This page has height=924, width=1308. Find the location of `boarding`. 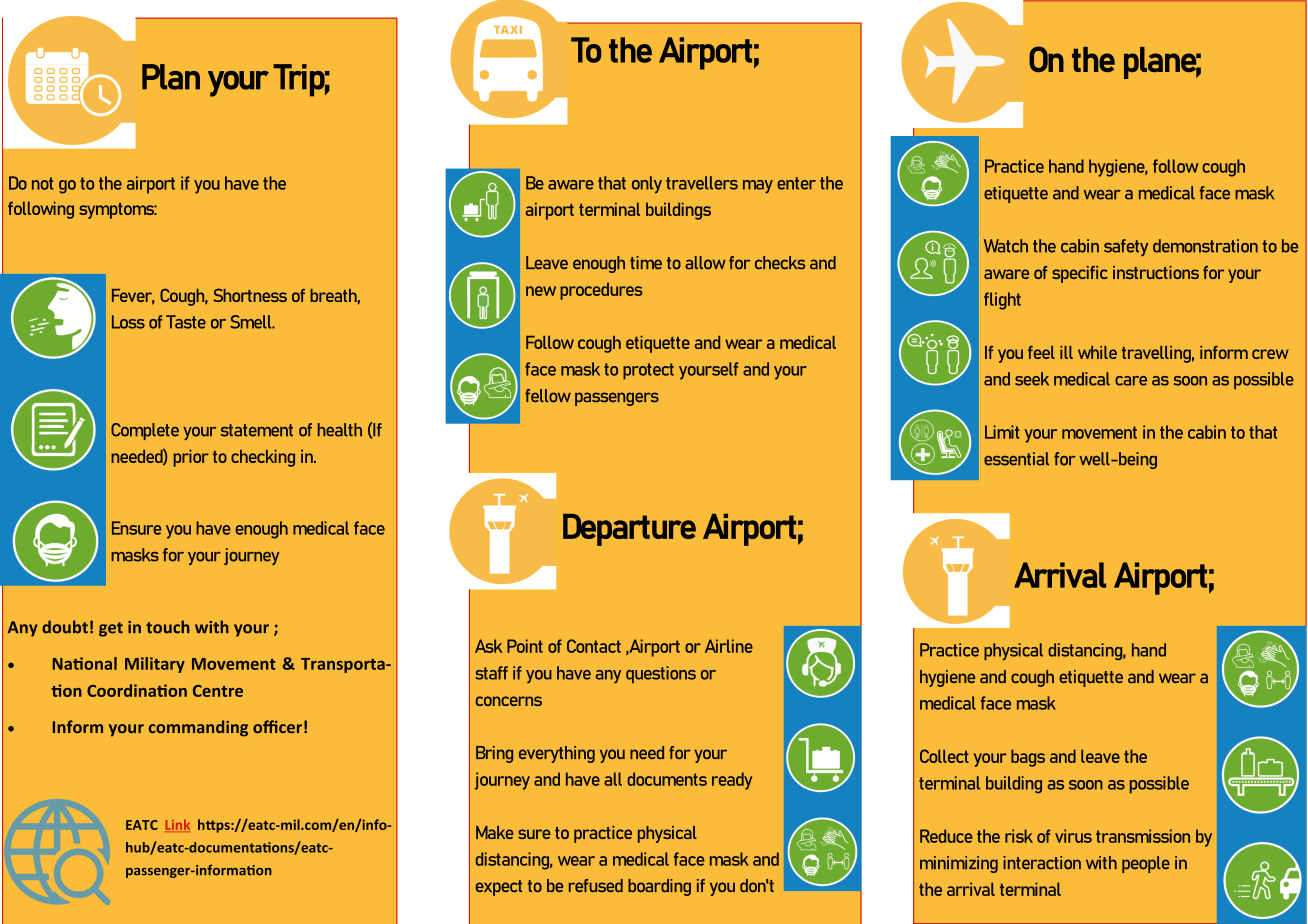

boarding is located at coordinates (659, 887).
